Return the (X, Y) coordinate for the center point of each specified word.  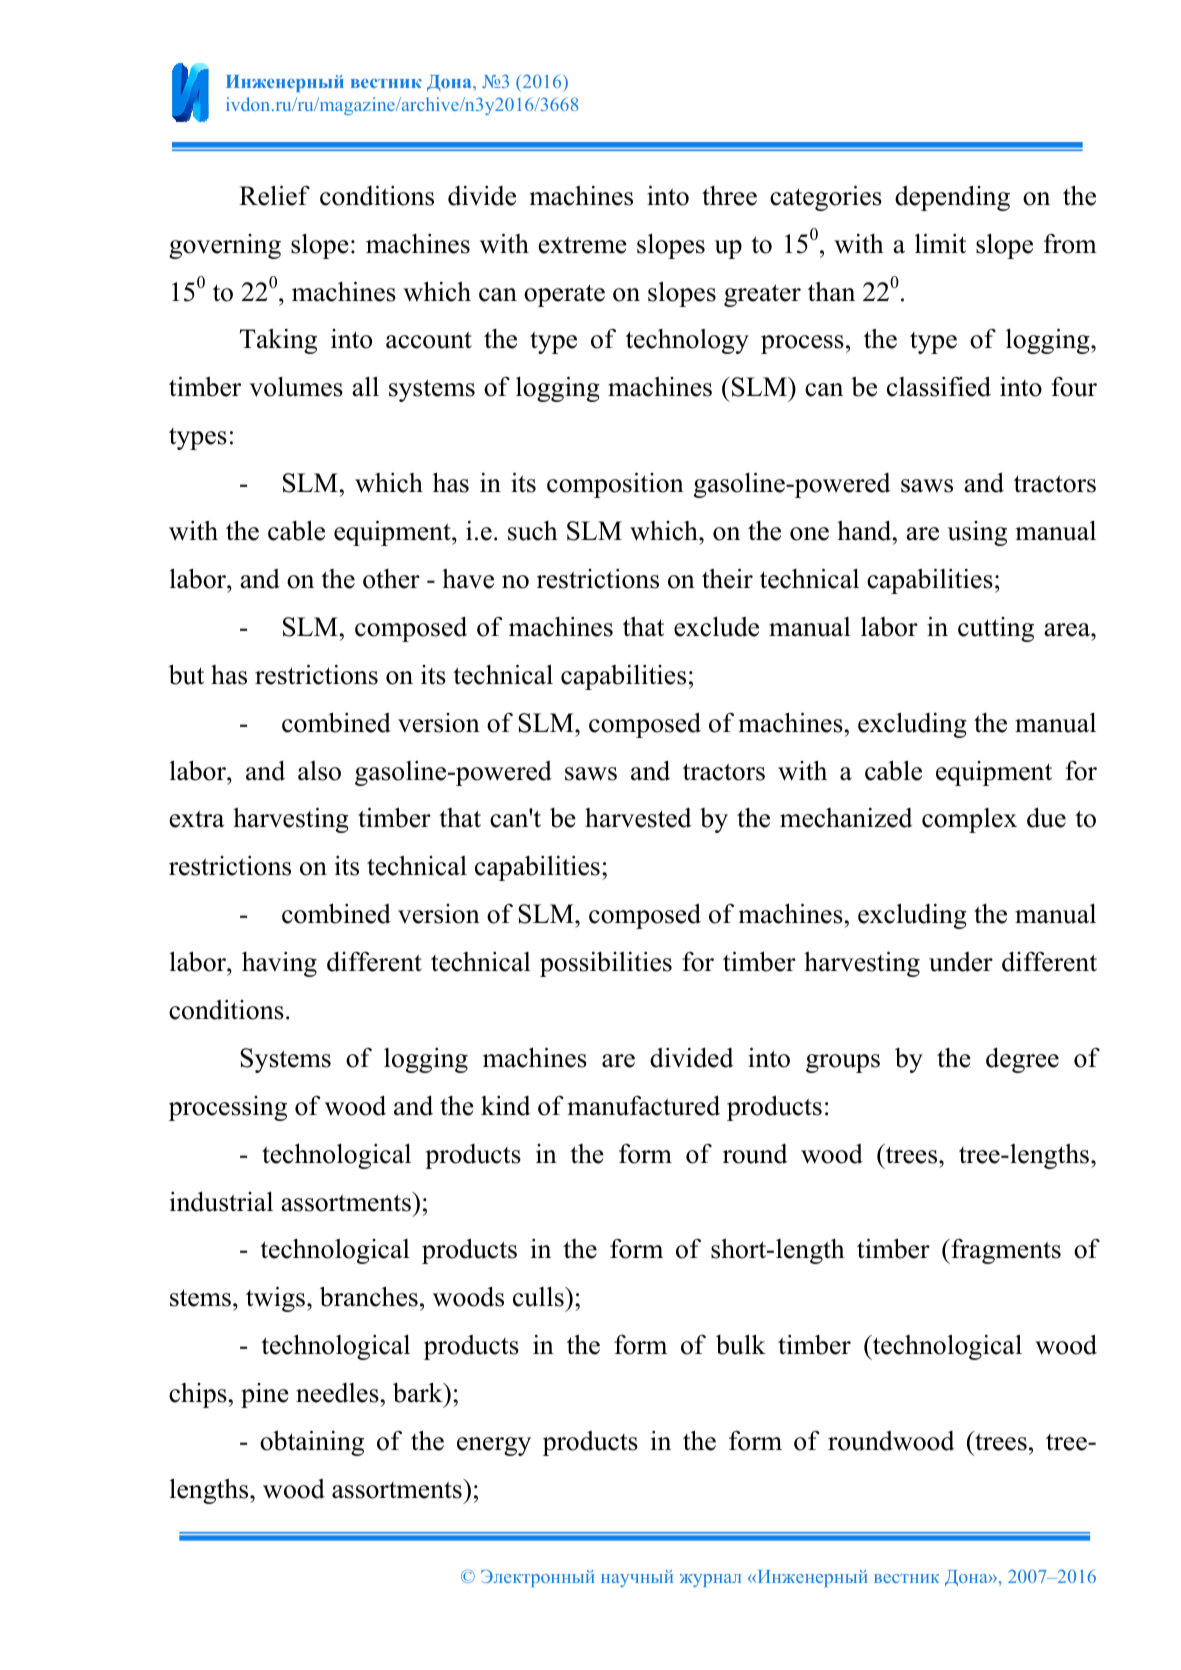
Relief (274, 195)
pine (265, 1395)
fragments (1005, 1251)
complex (969, 820)
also (319, 771)
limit (940, 243)
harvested (638, 818)
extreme (583, 245)
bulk (741, 1344)
